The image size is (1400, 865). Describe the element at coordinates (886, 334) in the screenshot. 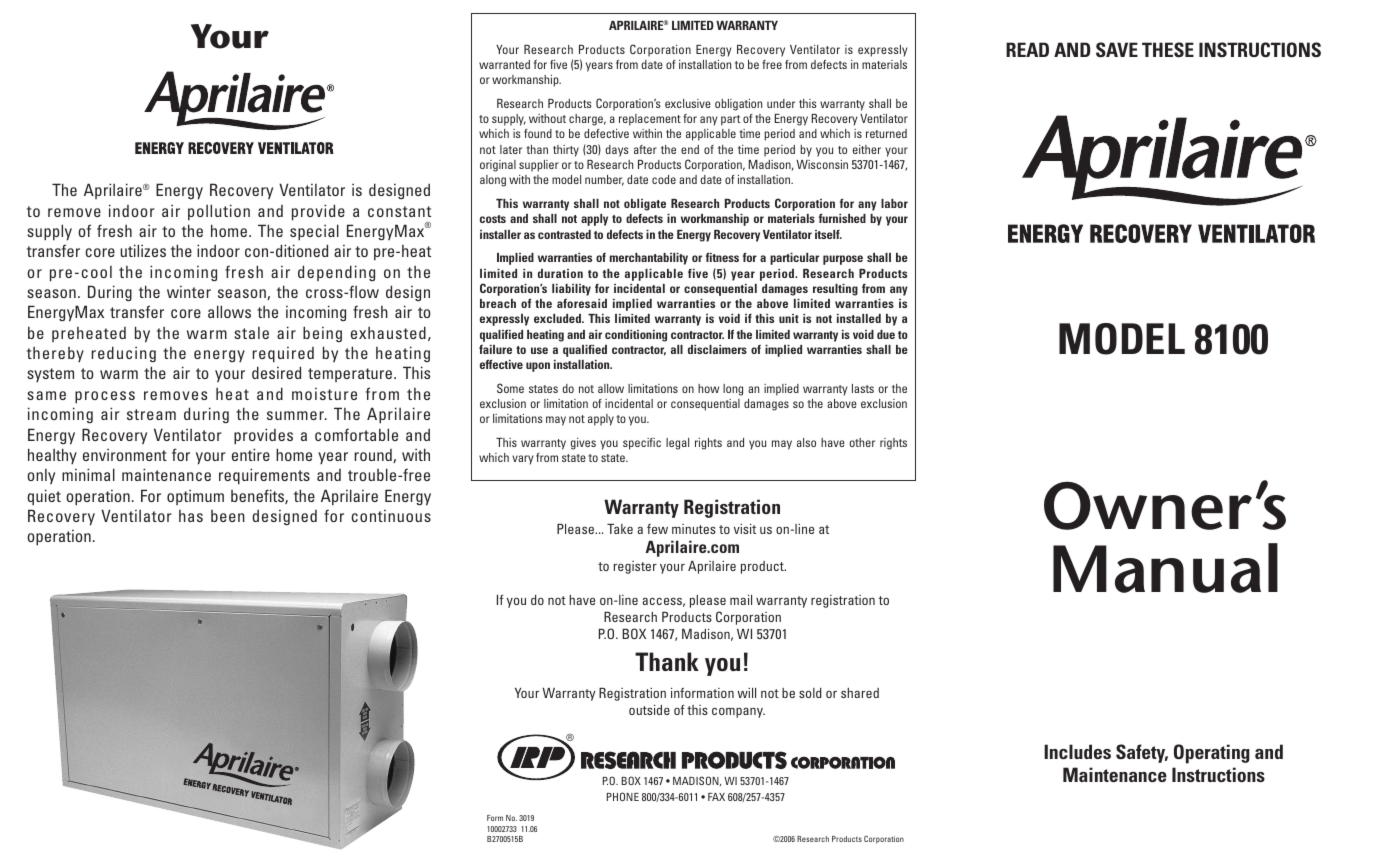

I see `due` at that location.
